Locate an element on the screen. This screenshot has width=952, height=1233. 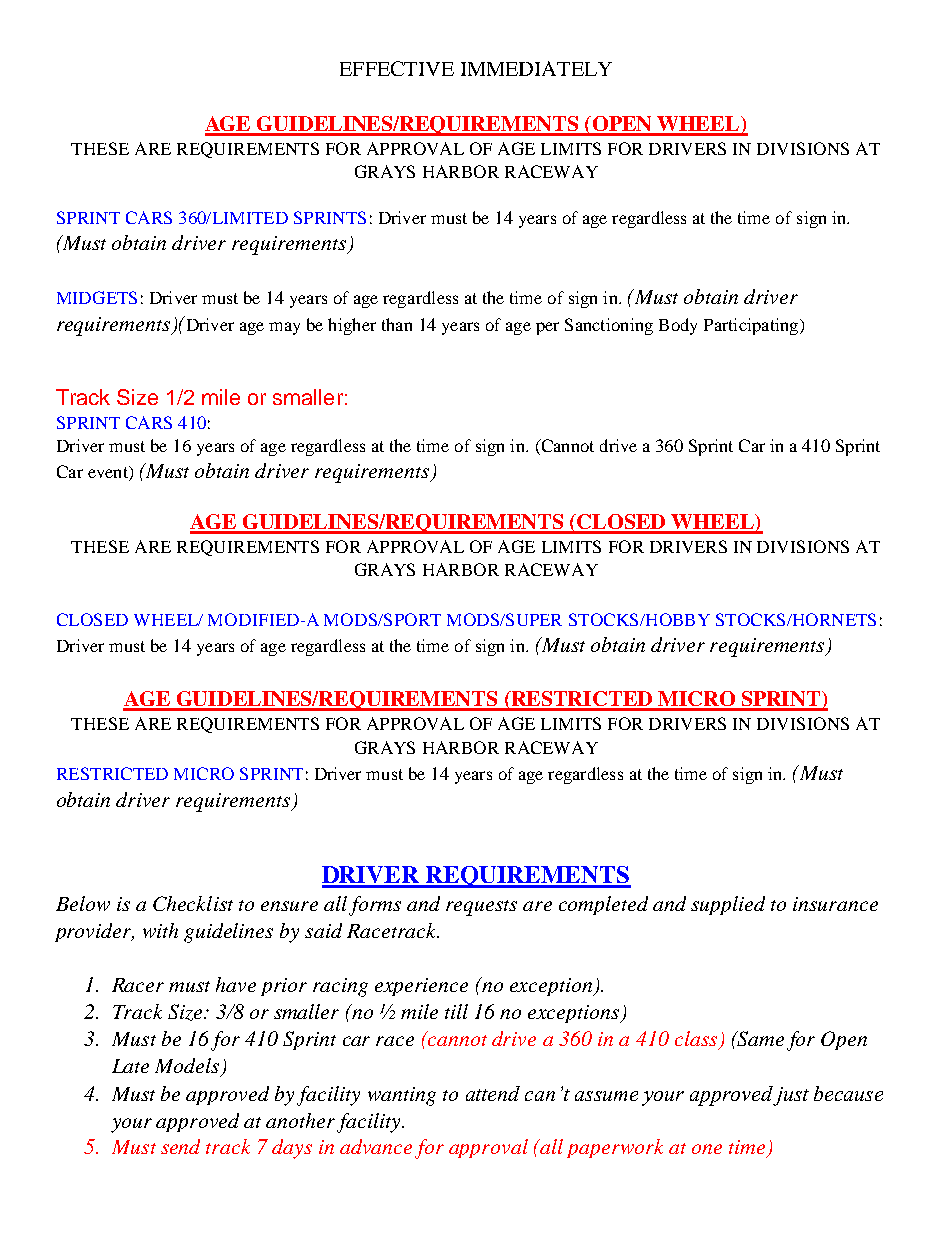
requests is located at coordinates (481, 908).
